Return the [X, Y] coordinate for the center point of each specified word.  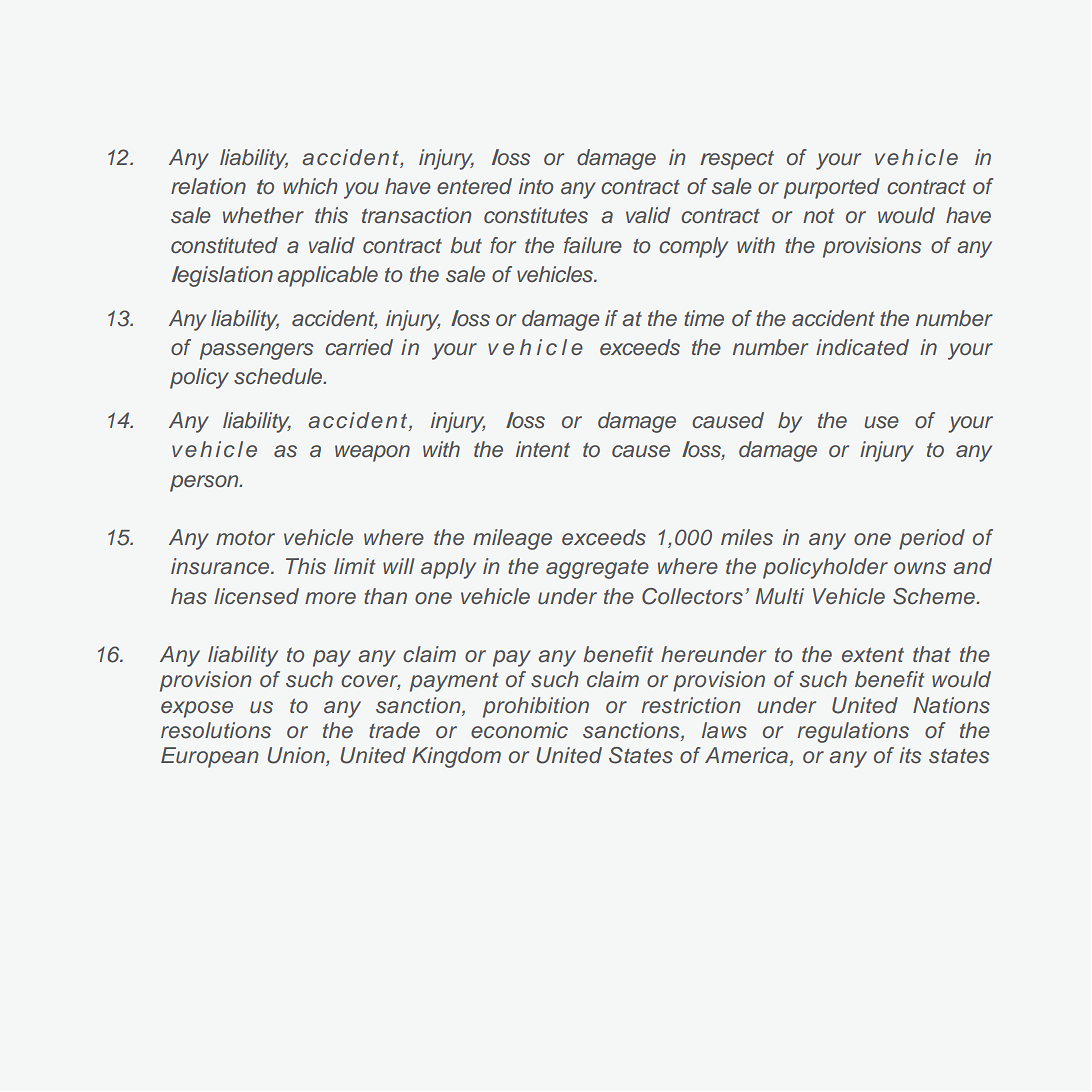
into [536, 186]
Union [297, 756]
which [310, 186]
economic [519, 730]
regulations [853, 732]
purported [832, 188]
